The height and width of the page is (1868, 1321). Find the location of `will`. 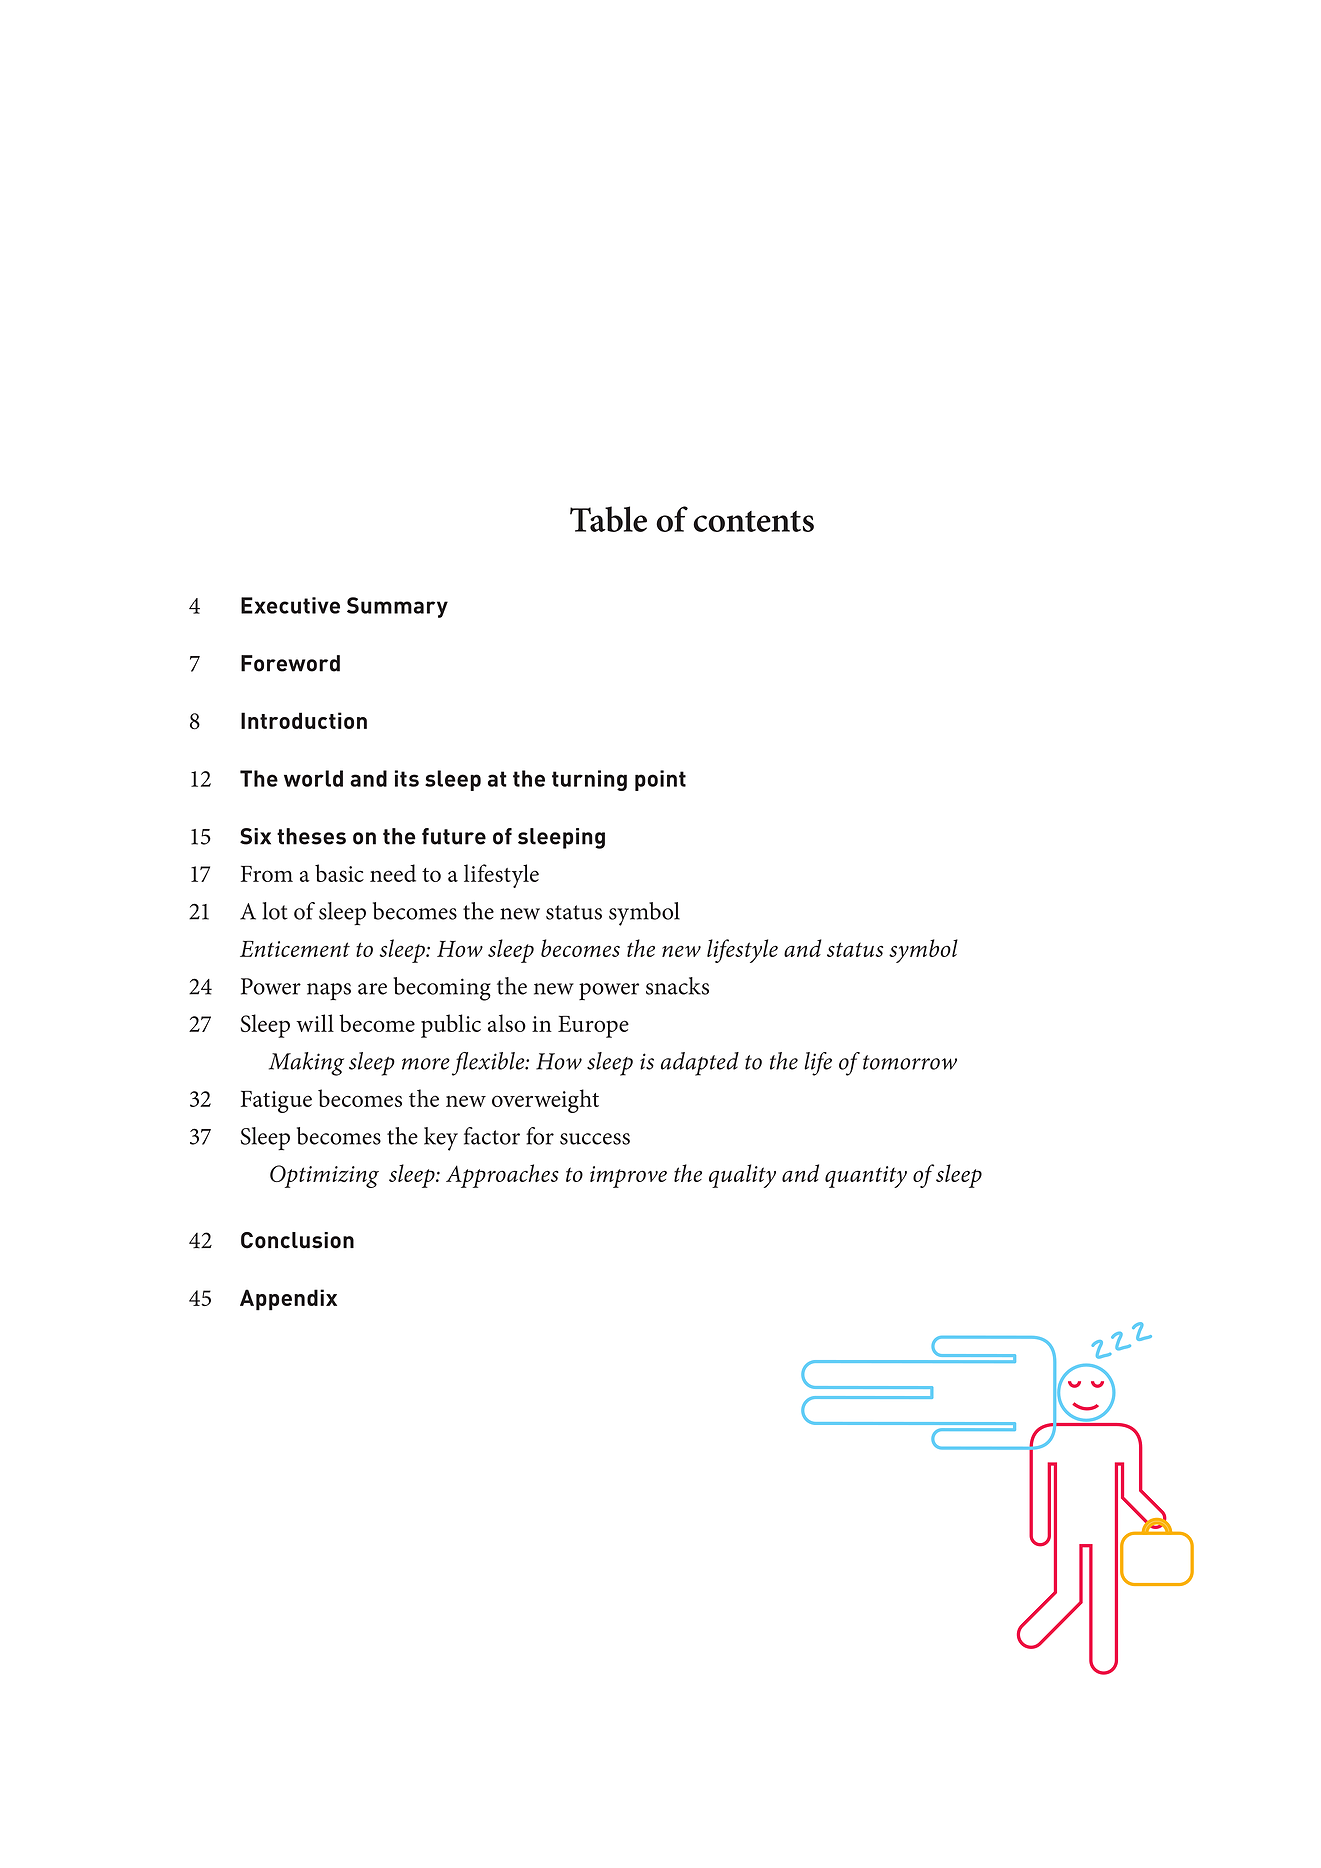

will is located at coordinates (315, 1023).
